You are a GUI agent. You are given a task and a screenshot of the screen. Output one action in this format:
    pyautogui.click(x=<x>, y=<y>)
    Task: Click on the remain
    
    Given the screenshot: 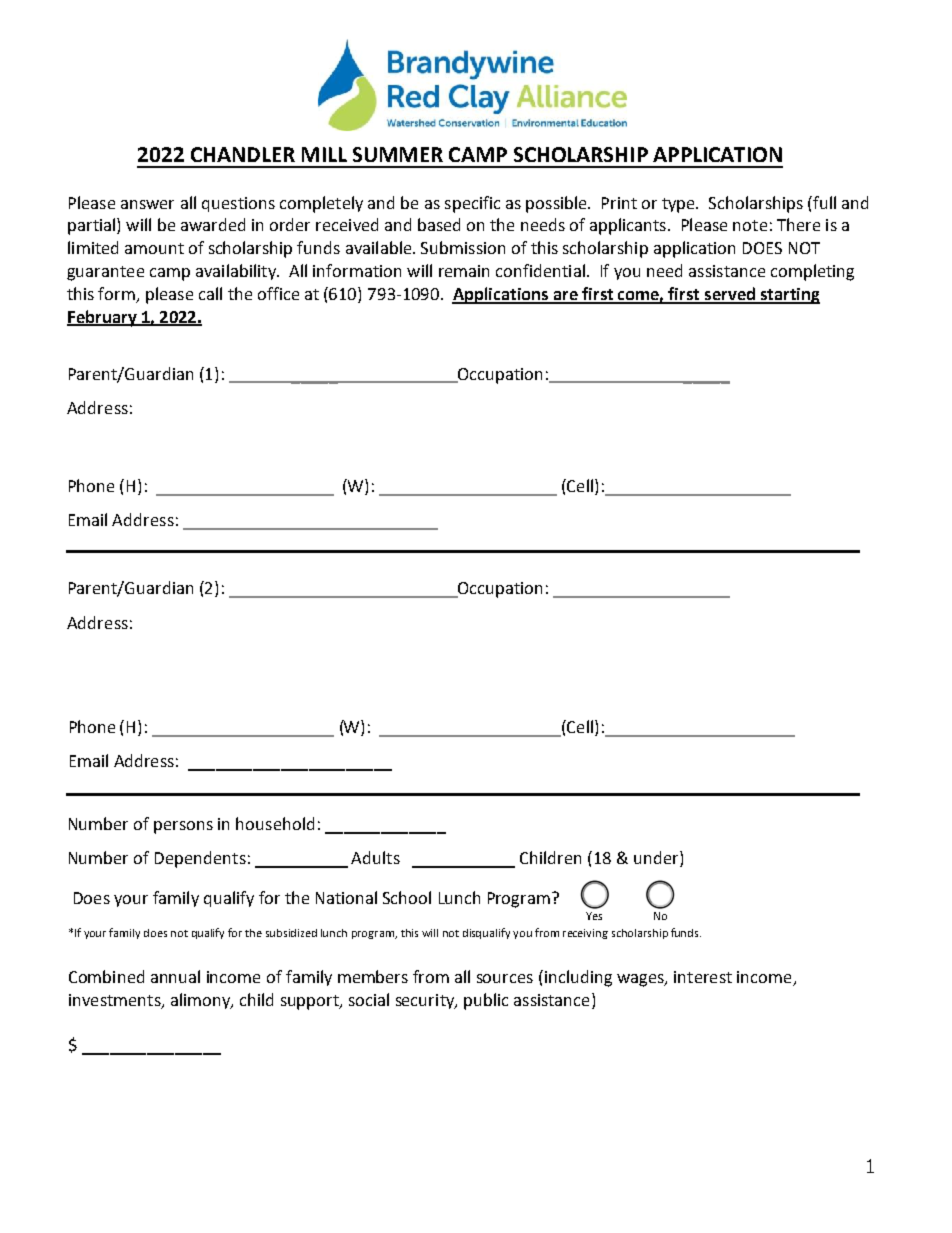 What is the action you would take?
    pyautogui.click(x=464, y=271)
